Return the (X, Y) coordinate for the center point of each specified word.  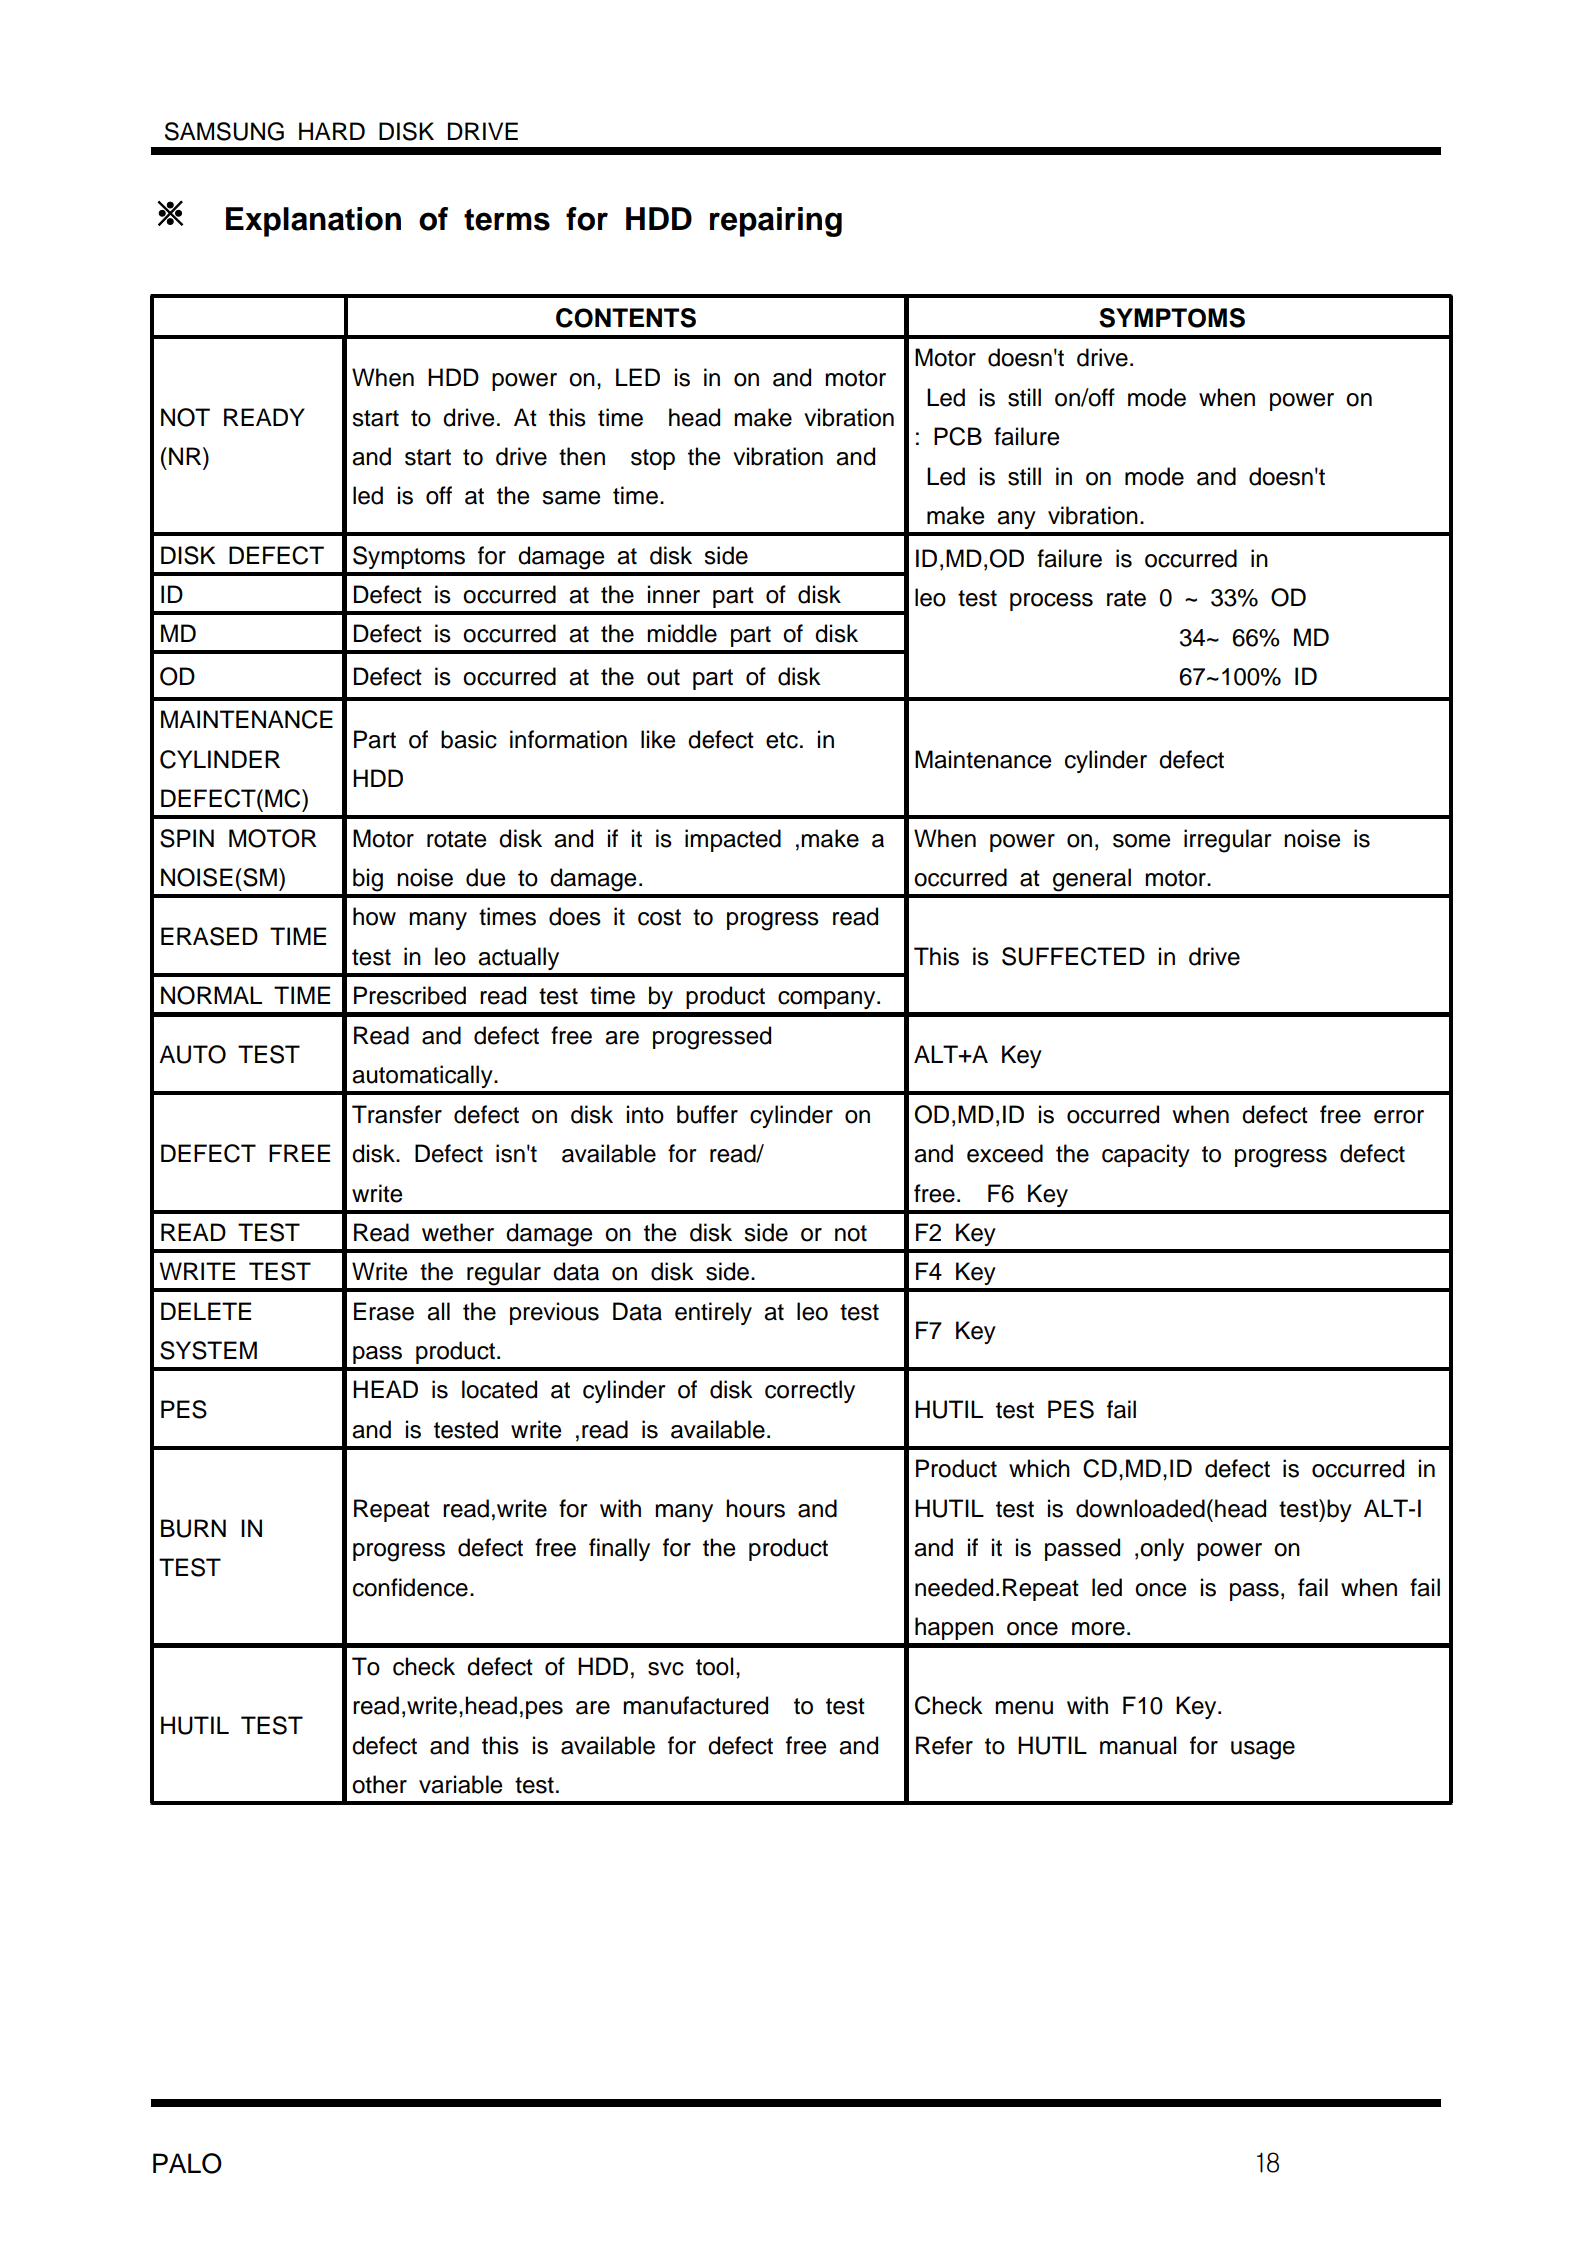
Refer (944, 1745)
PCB (958, 436)
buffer (707, 1114)
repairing (776, 222)
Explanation (313, 222)
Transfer (397, 1114)
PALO (187, 2163)
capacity (1146, 1155)
